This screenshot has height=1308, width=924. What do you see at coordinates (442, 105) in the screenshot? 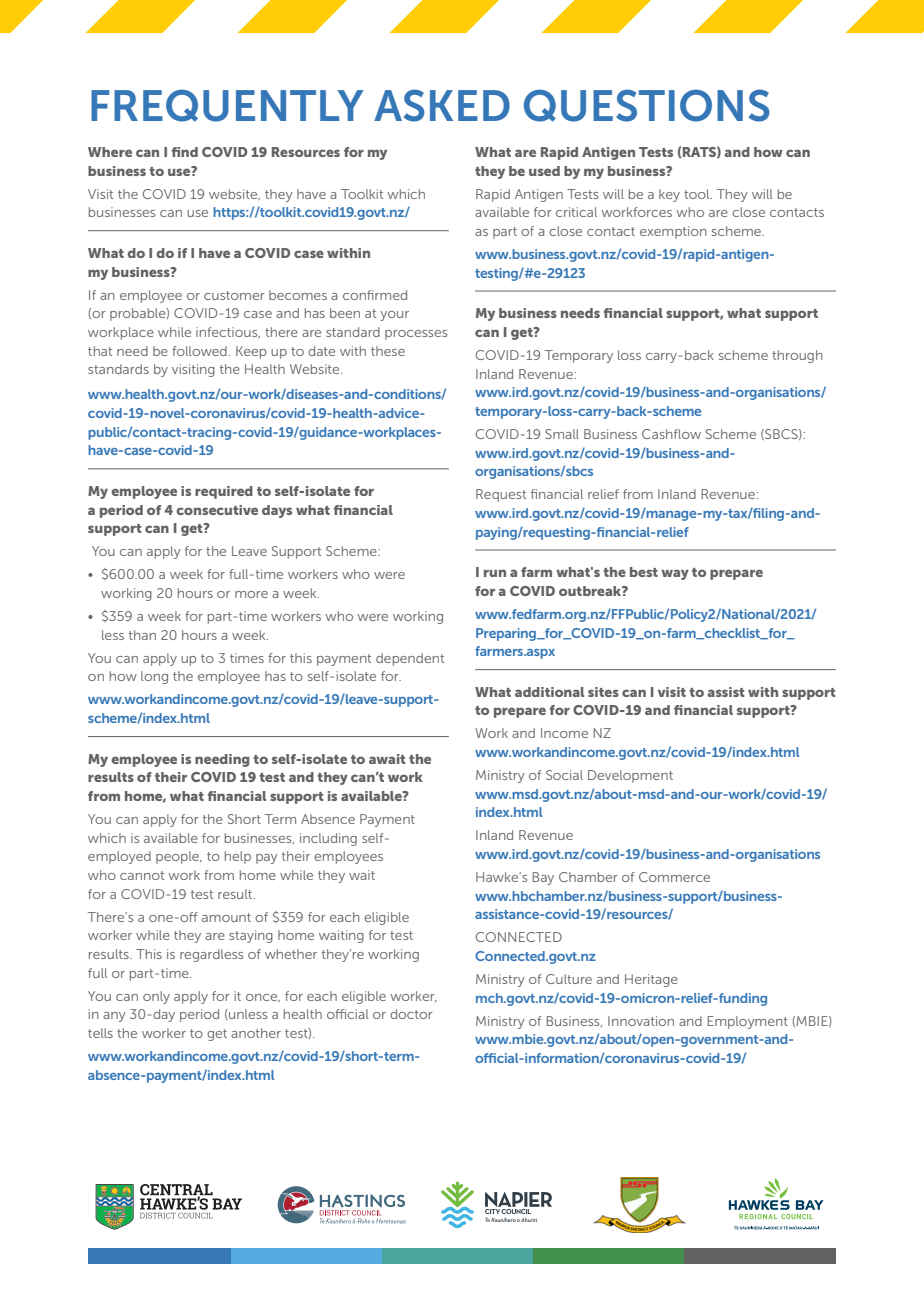
I see `ASKED` at bounding box center [442, 105].
